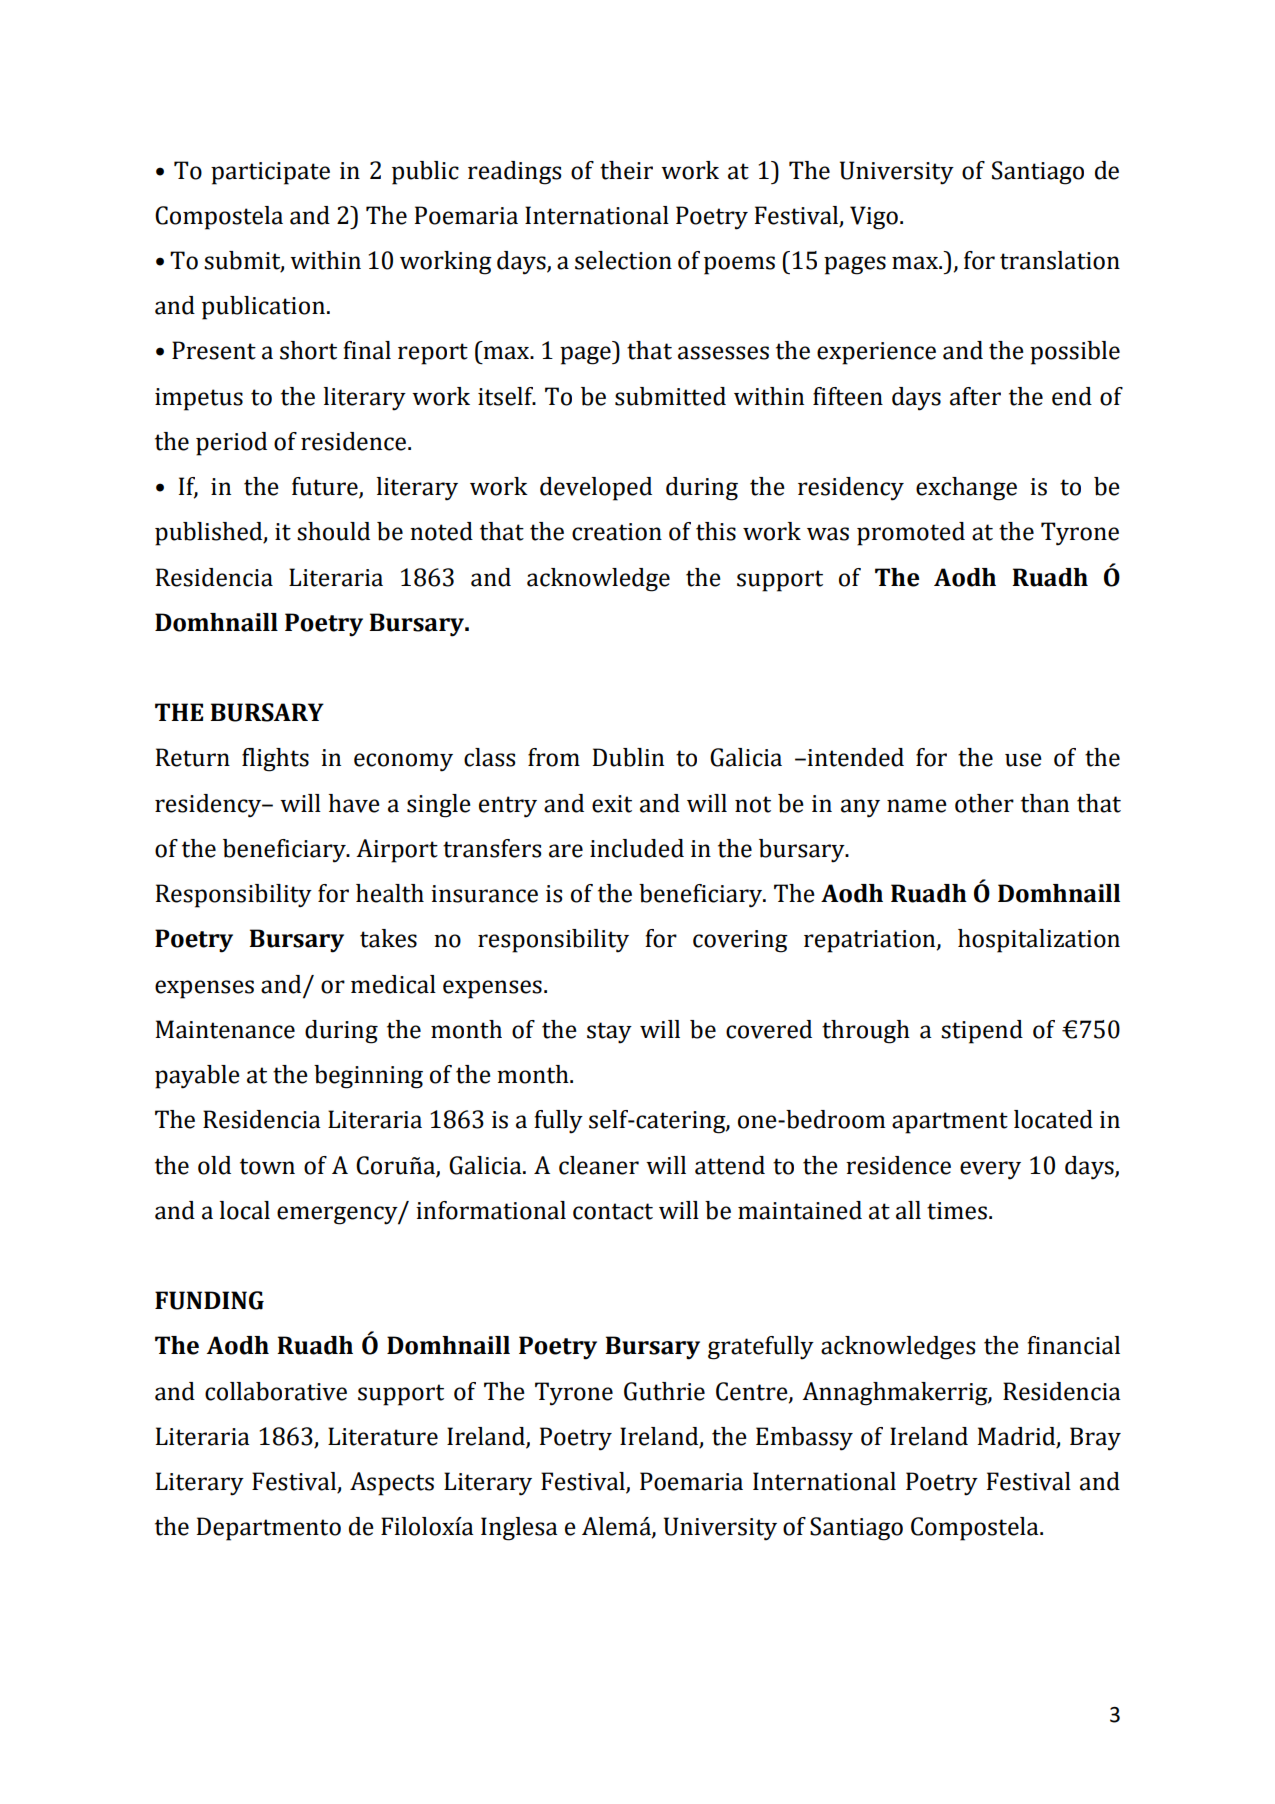  I want to click on collaborative, so click(276, 1391).
